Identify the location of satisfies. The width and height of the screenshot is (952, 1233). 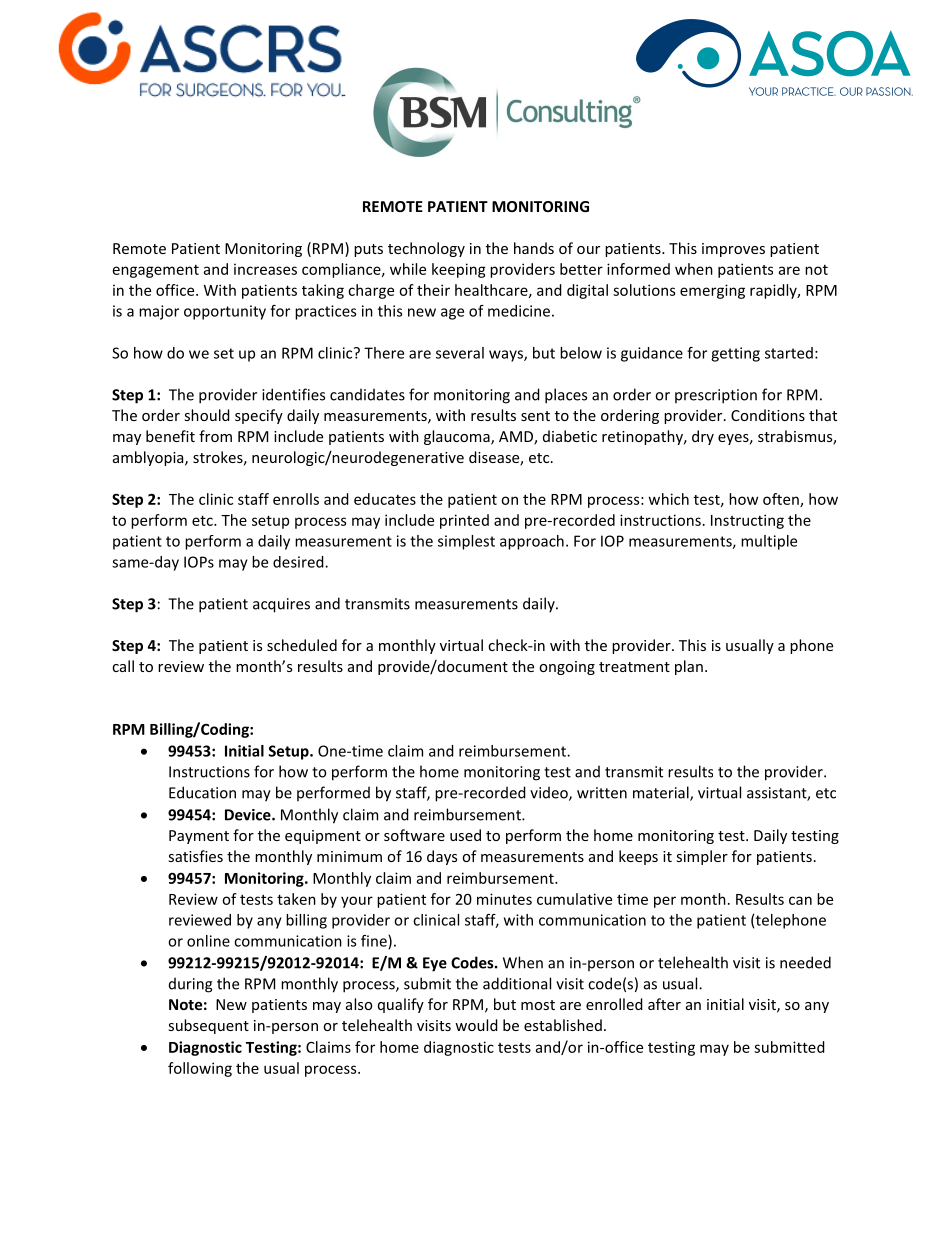
(196, 856).
